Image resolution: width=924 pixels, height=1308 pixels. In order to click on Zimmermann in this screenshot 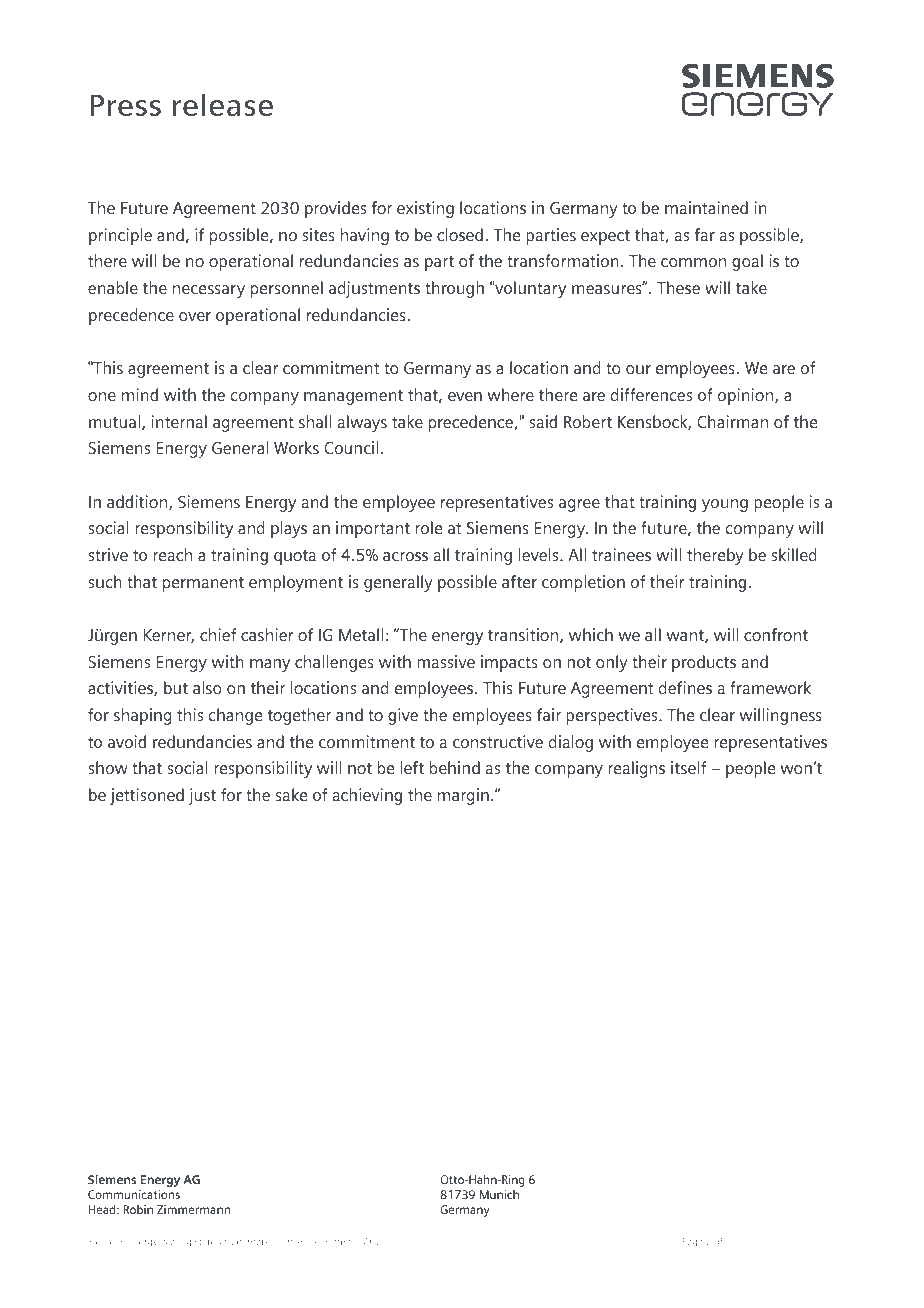, I will do `click(193, 1209)`.
